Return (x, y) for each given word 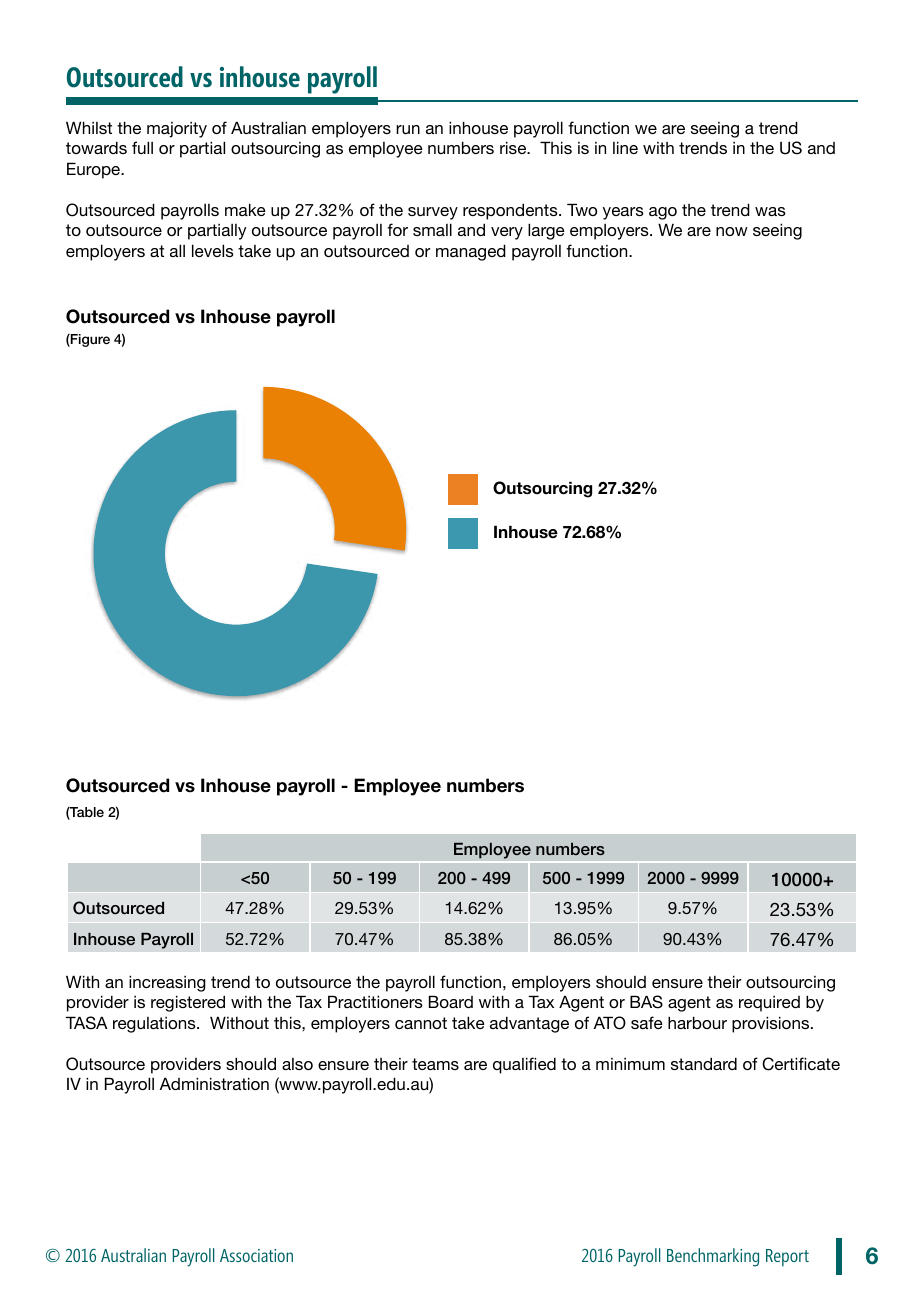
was (770, 211)
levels (213, 250)
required (769, 1004)
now (732, 231)
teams (435, 1064)
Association (256, 1255)
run (408, 129)
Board (451, 1001)
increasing (167, 983)
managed (471, 252)
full (142, 147)
